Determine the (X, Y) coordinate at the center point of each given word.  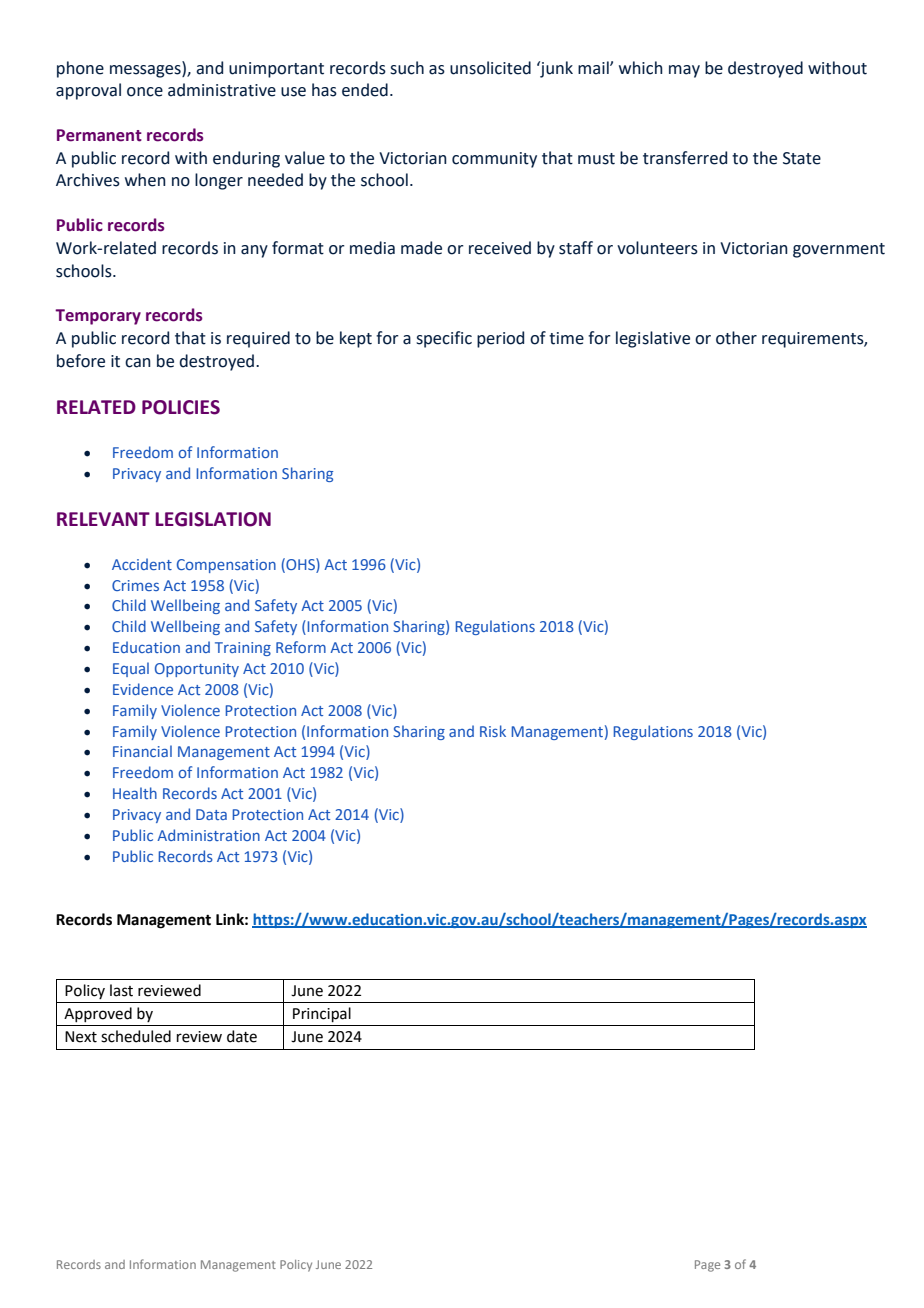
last (121, 990)
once (145, 92)
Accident (142, 564)
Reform (301, 647)
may (684, 71)
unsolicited (490, 68)
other (736, 338)
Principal (322, 1014)
